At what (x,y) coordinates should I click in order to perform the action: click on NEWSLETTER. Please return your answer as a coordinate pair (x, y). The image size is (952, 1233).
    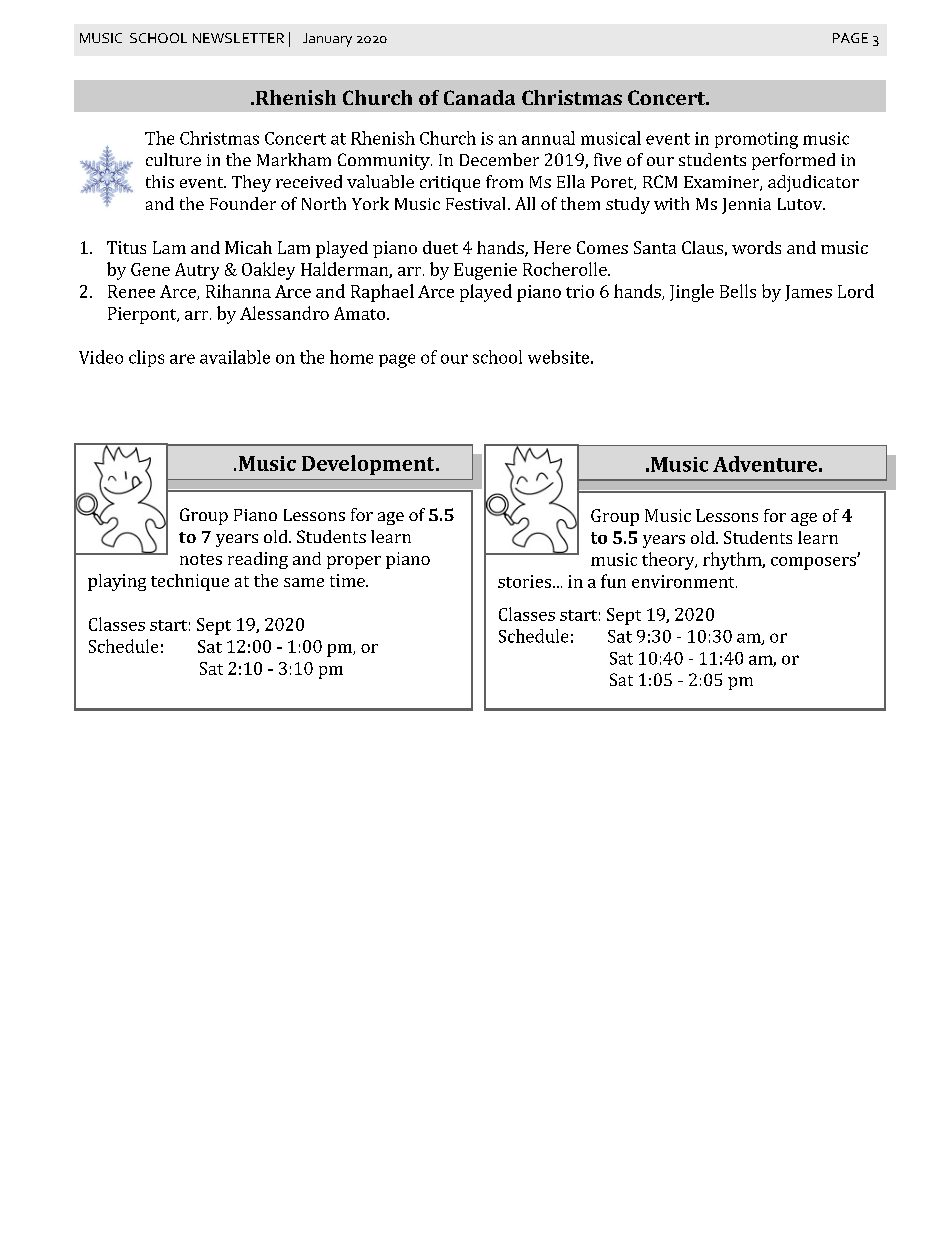
    Looking at the image, I should click on (238, 38).
